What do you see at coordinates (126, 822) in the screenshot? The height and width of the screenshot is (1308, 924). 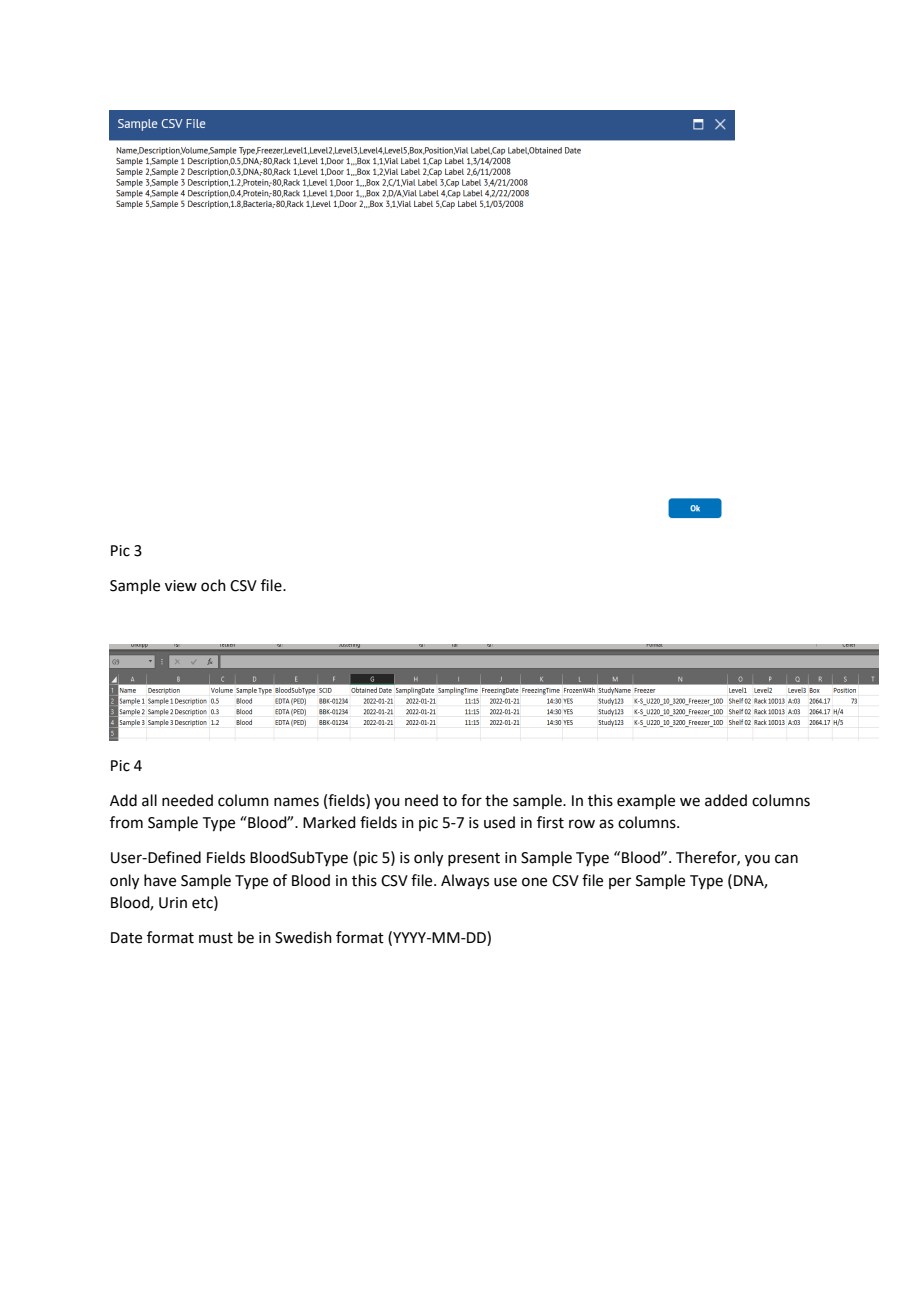 I see `from` at bounding box center [126, 822].
